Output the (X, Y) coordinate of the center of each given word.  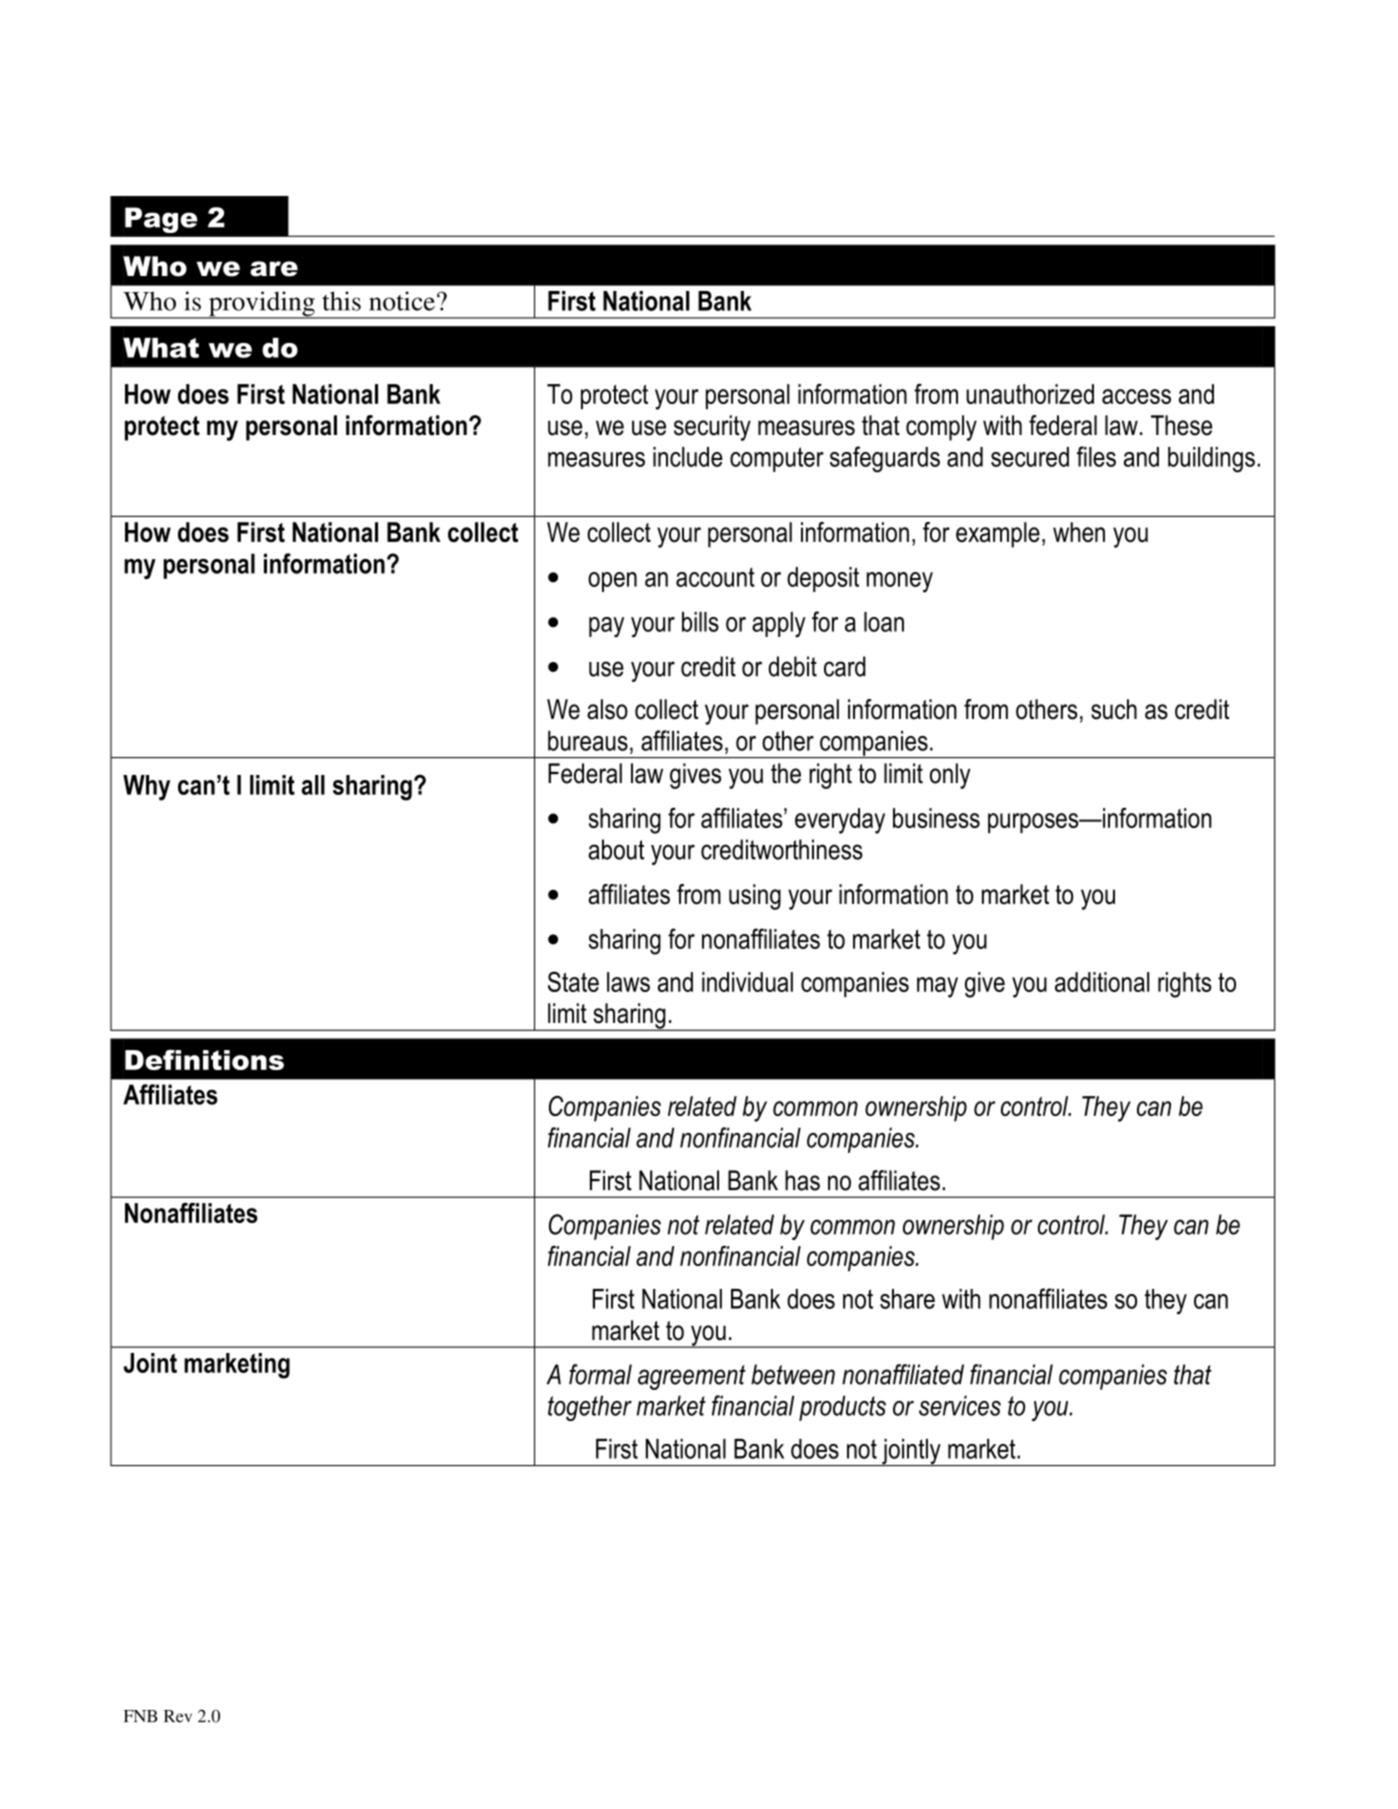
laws (628, 982)
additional (1102, 982)
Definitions (204, 1059)
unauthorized (1030, 394)
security (712, 428)
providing (262, 305)
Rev (178, 1716)
